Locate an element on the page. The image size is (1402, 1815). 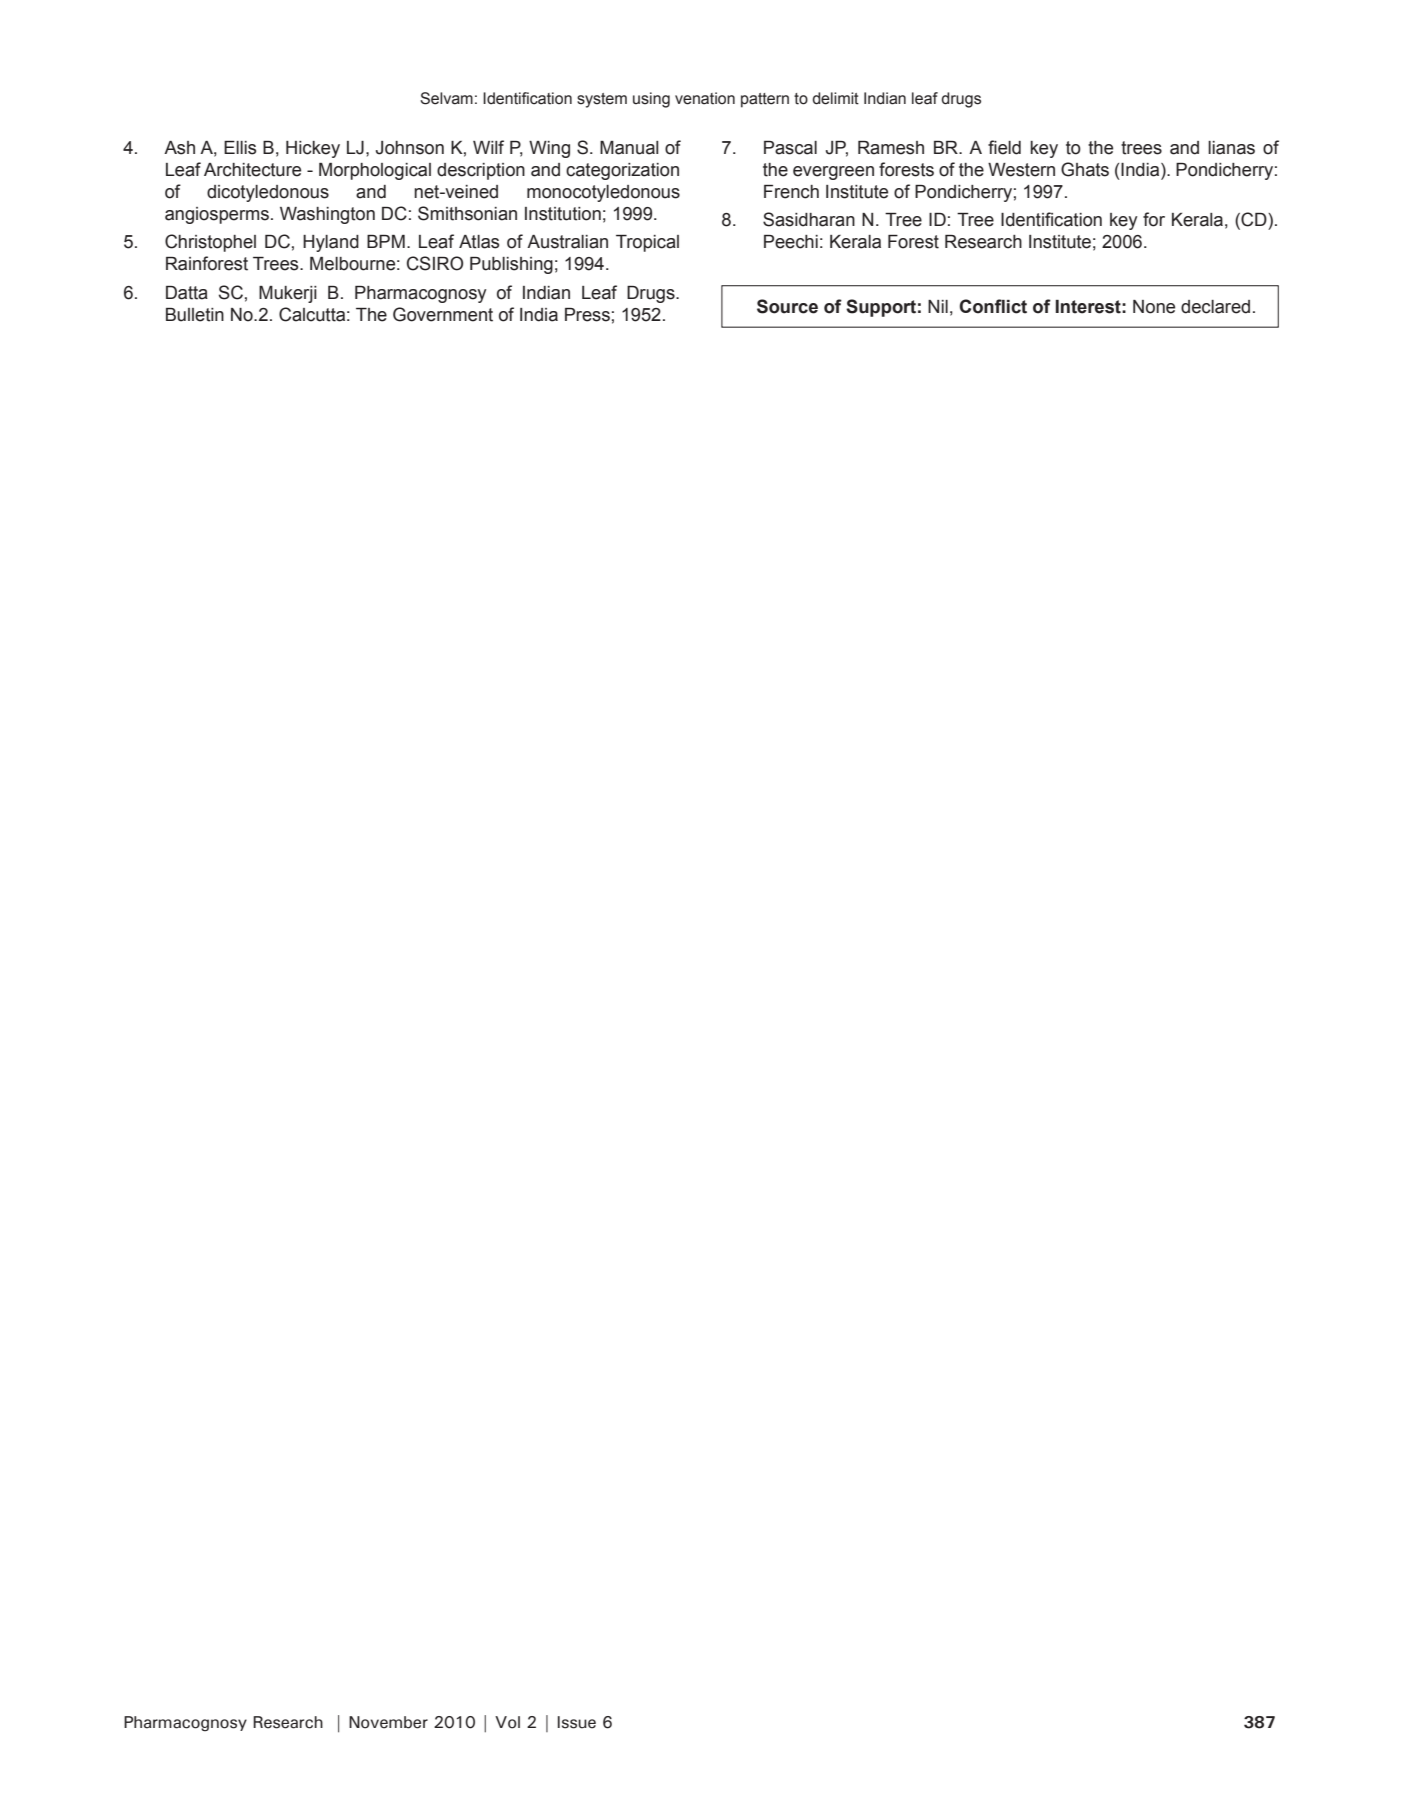
November is located at coordinates (388, 1722).
